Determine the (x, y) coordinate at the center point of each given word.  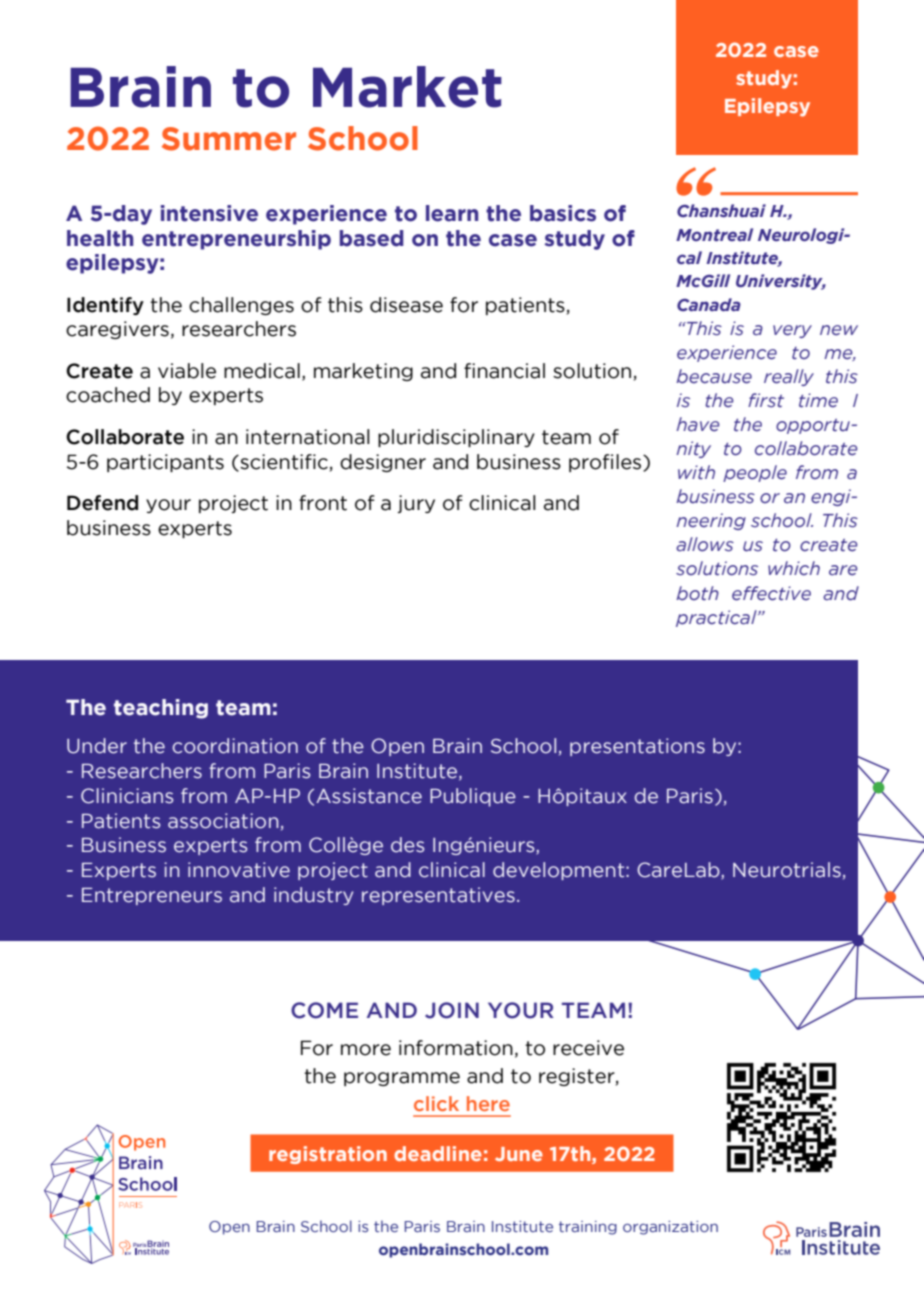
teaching (161, 709)
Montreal (714, 234)
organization (670, 1228)
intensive (209, 213)
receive (588, 1048)
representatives (438, 896)
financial (504, 371)
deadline (438, 1153)
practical (717, 618)
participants (165, 463)
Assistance (369, 796)
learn (452, 213)
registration (328, 1155)
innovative (239, 870)
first (766, 400)
